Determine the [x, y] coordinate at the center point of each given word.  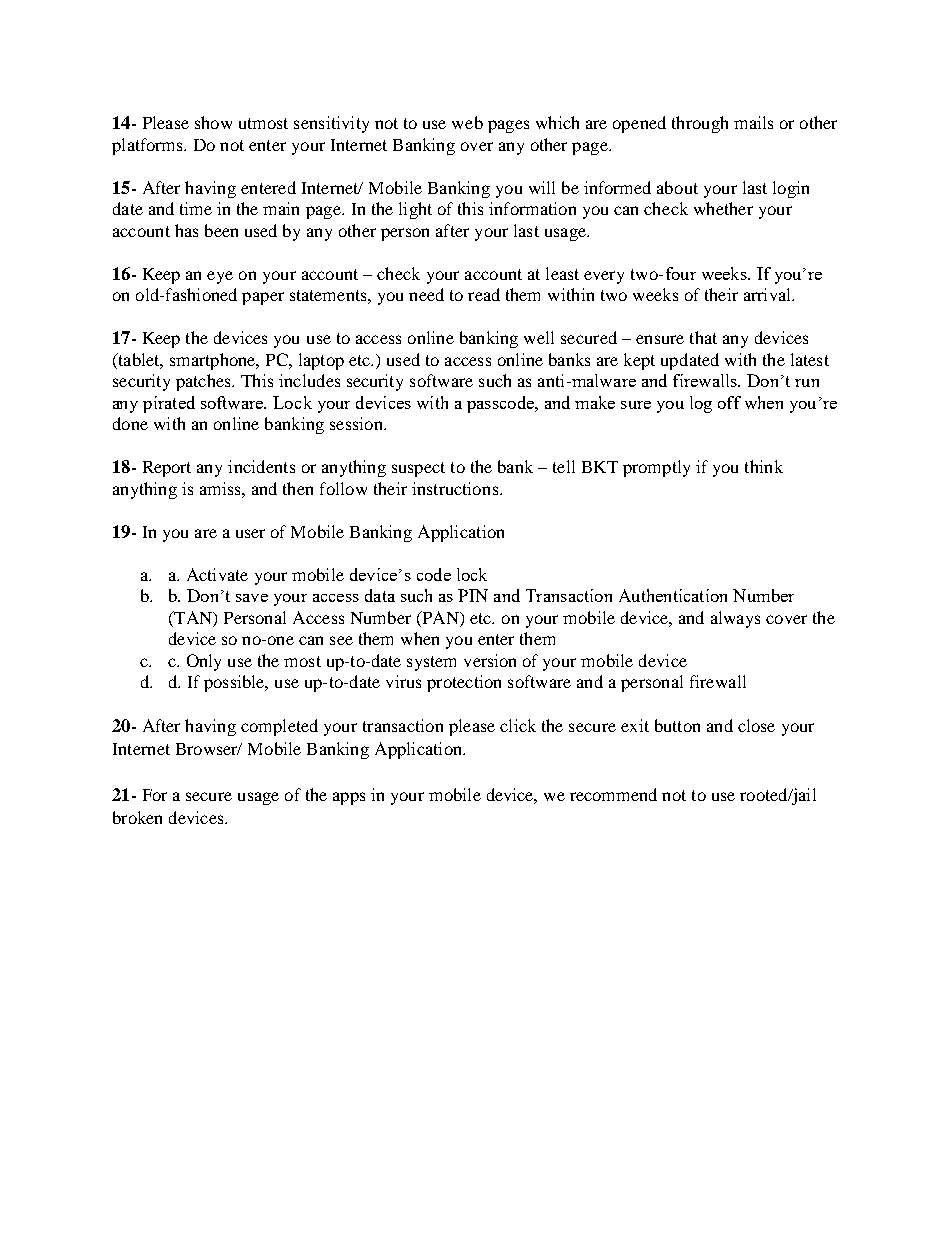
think [764, 466]
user [250, 533]
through [700, 124]
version [490, 660]
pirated [169, 404]
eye [220, 277]
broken [137, 817]
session [357, 423]
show [213, 122]
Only [204, 662]
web [467, 122]
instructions [456, 488]
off [729, 402]
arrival [768, 294]
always [735, 619]
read [484, 294]
